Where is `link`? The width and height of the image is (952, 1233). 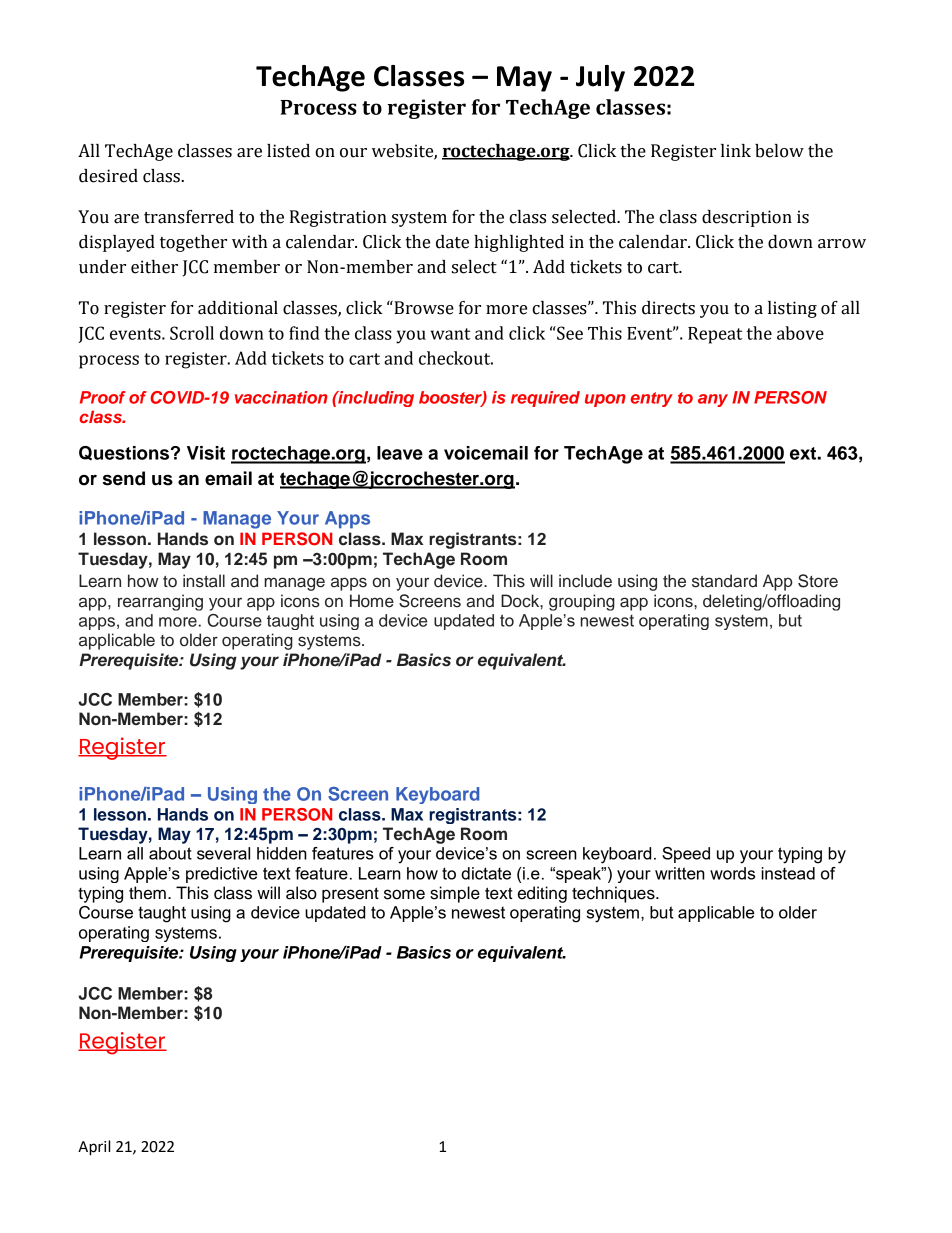
link is located at coordinates (736, 150).
